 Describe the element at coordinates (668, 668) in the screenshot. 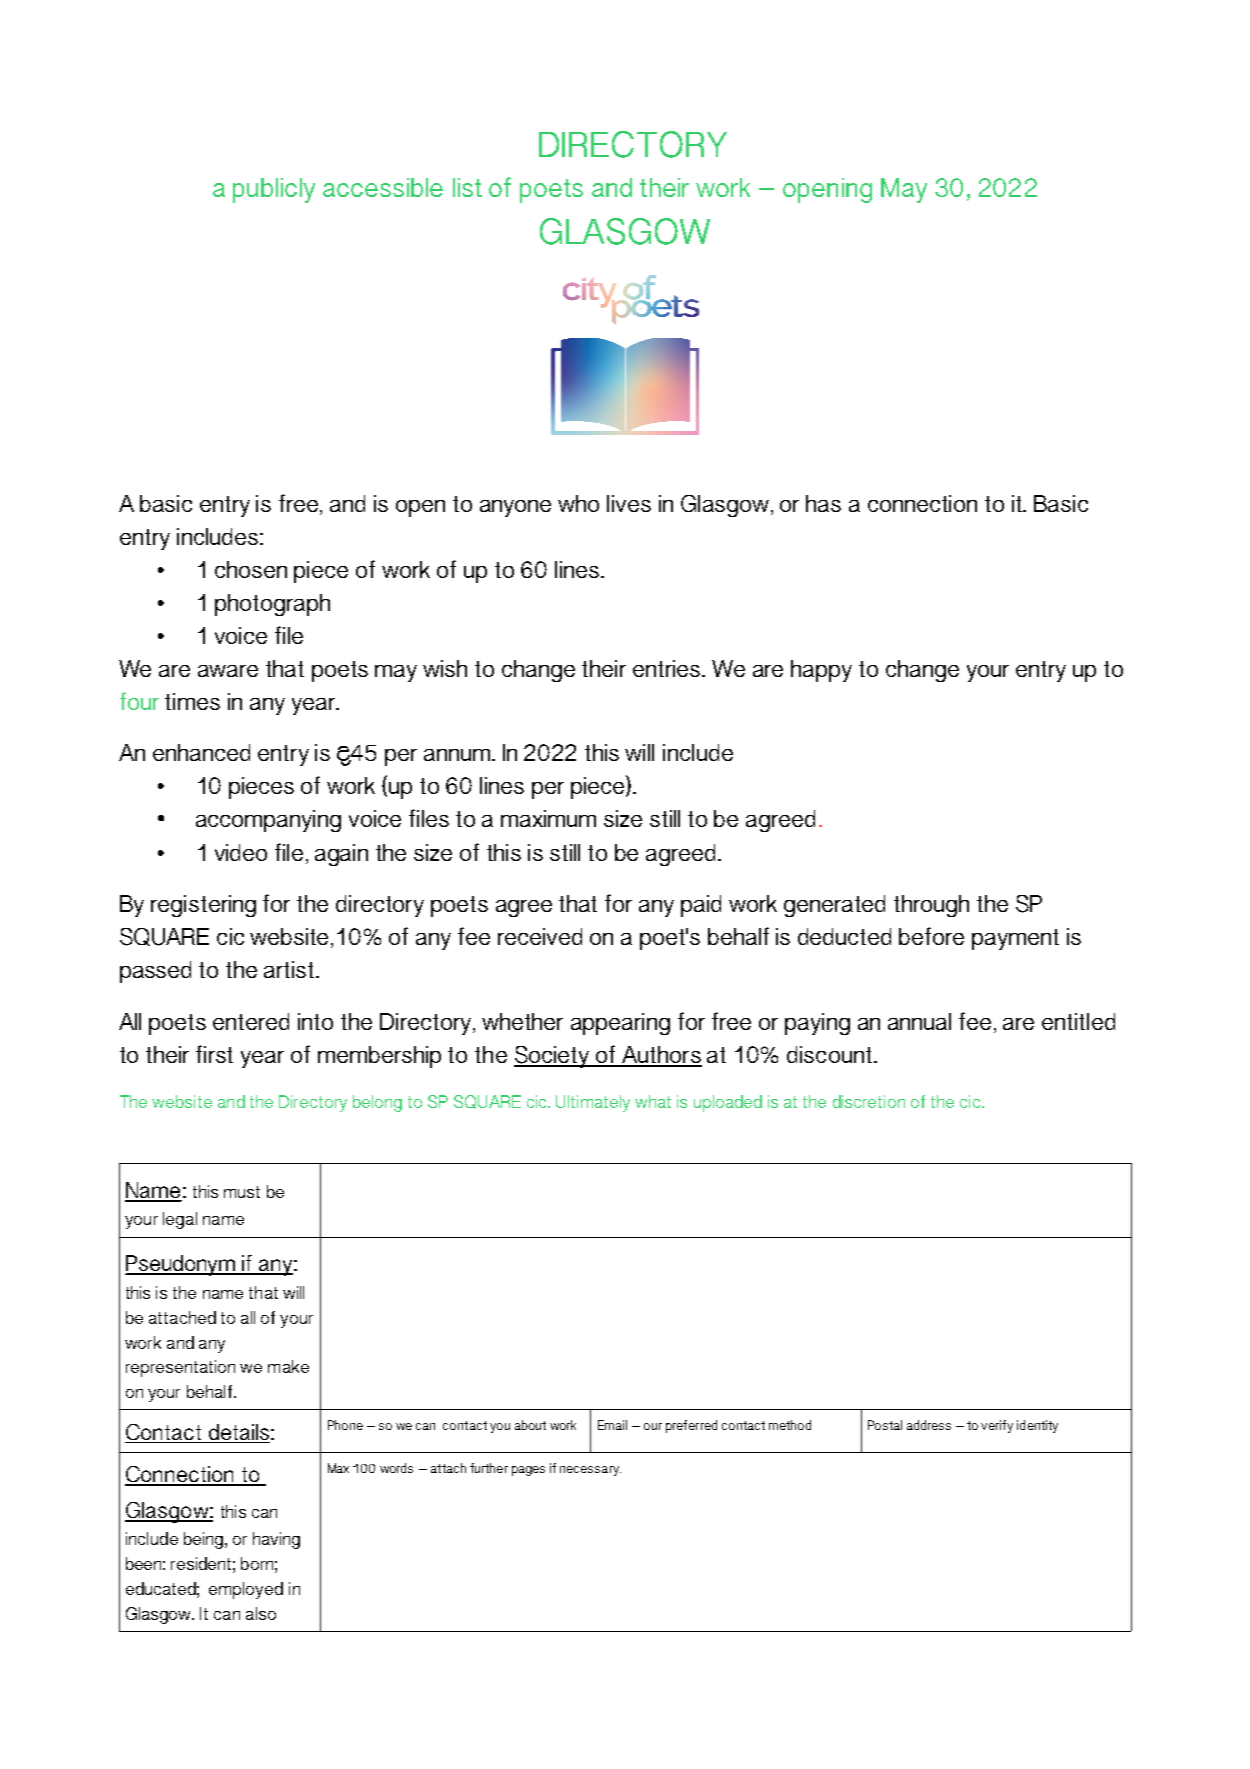

I see `entries` at that location.
